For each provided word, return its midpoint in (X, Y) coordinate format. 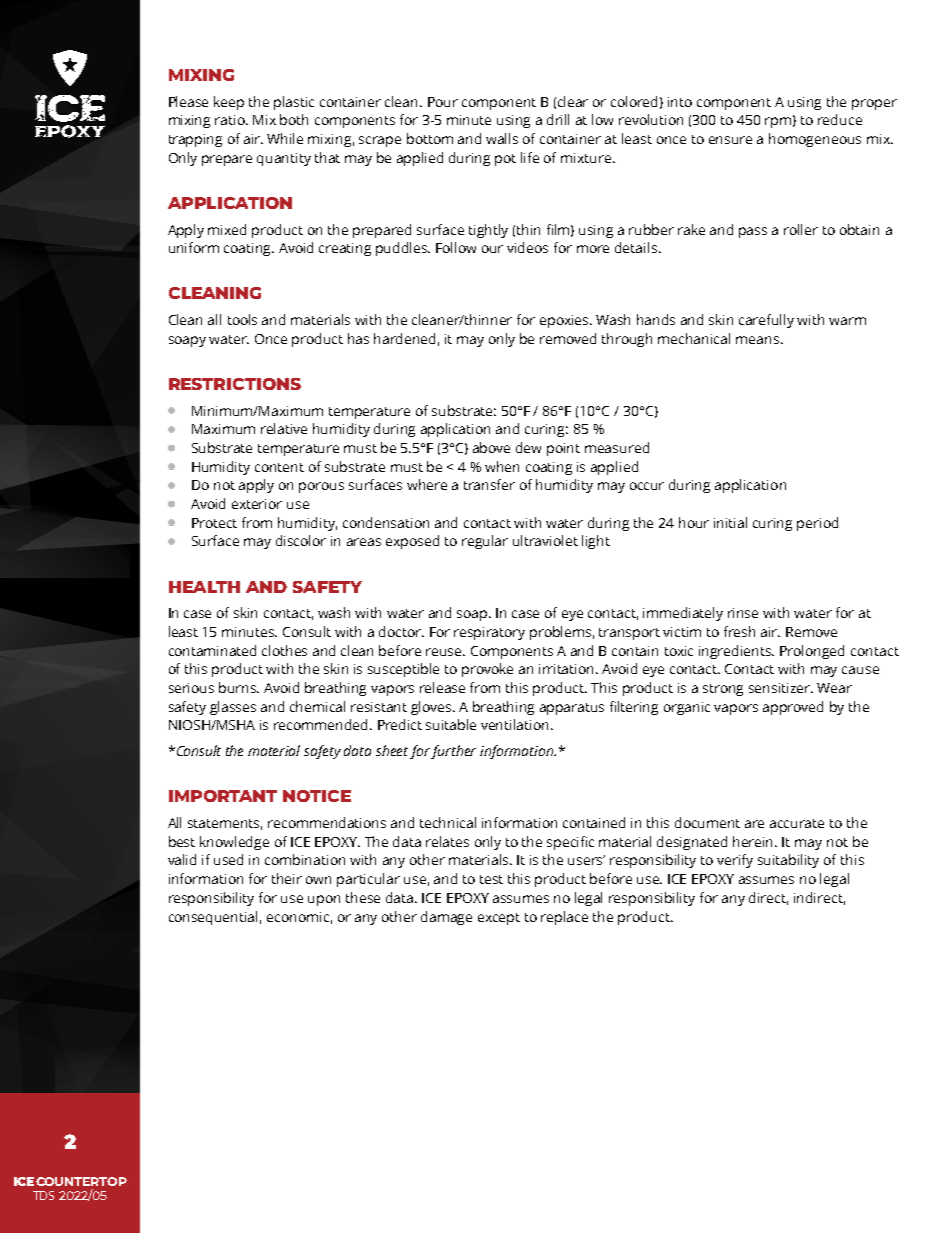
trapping (195, 140)
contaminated (212, 650)
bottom (430, 138)
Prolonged (812, 652)
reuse (445, 652)
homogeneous (815, 140)
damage (446, 918)
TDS (43, 1195)
